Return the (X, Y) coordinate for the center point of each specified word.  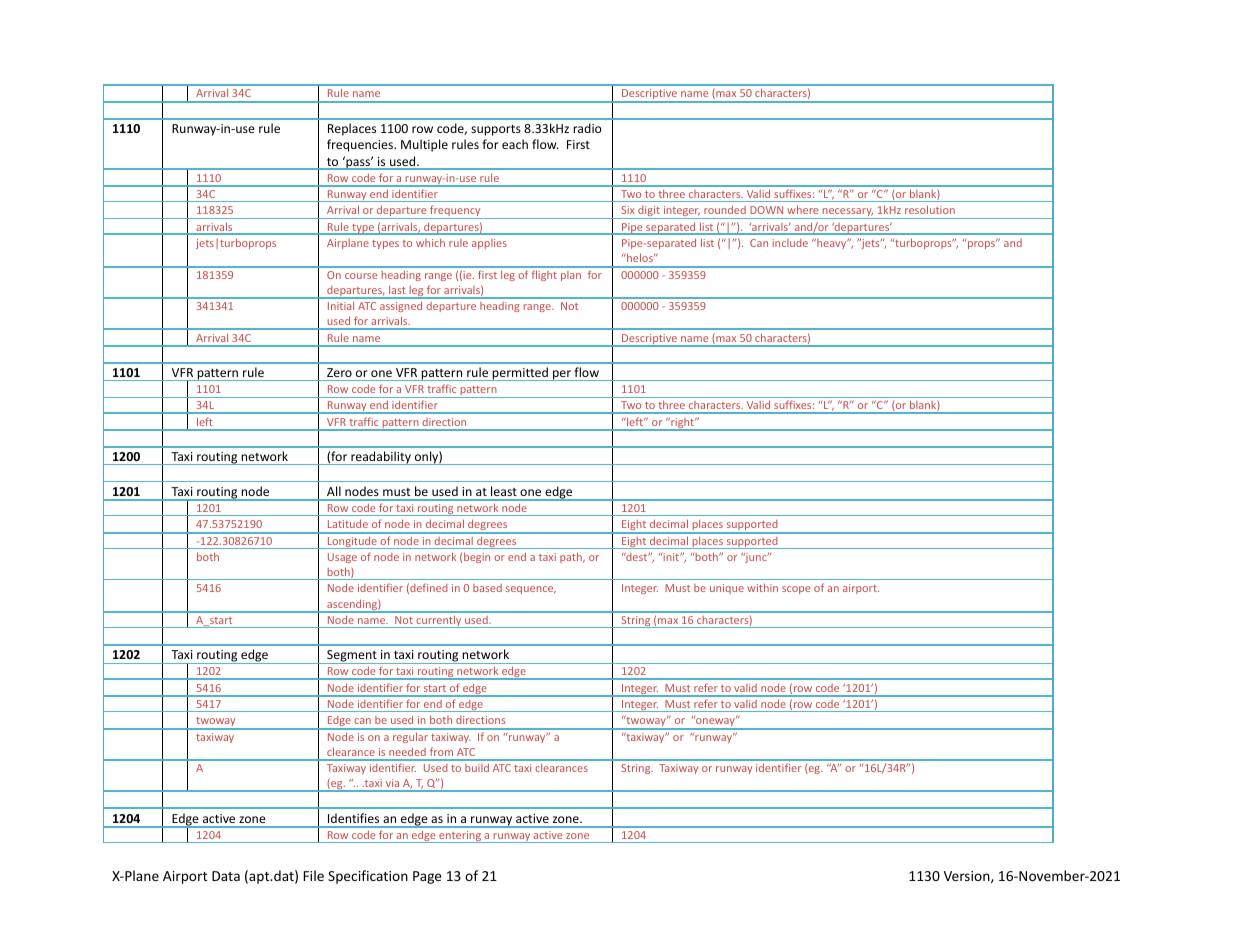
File (314, 875)
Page (427, 877)
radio (587, 128)
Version (968, 877)
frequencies (361, 145)
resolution (930, 209)
